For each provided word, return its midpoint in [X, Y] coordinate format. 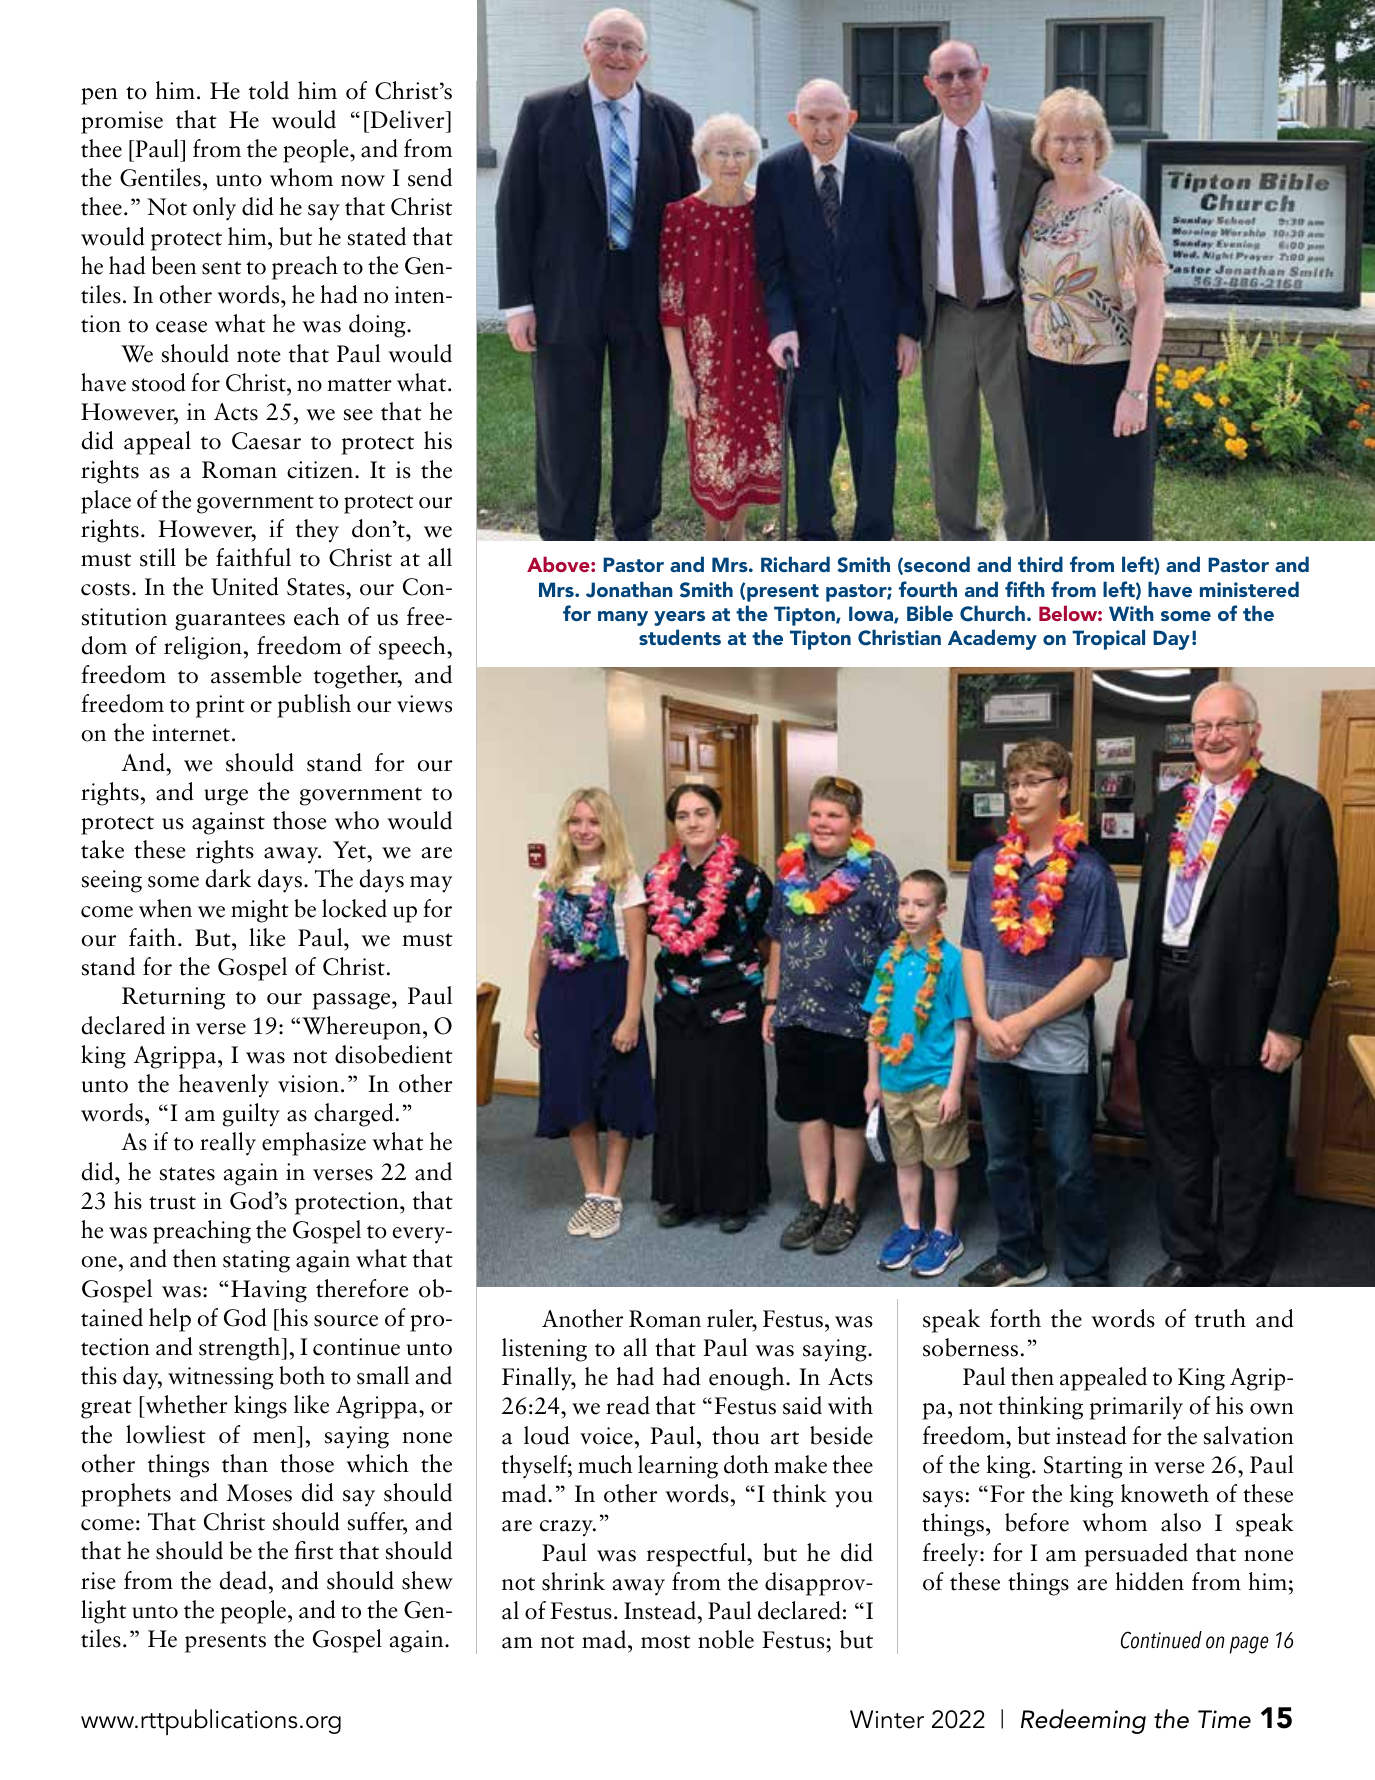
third [1040, 564]
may [431, 884]
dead [244, 1580]
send [430, 177]
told [269, 90]
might [260, 911]
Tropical [1108, 639]
